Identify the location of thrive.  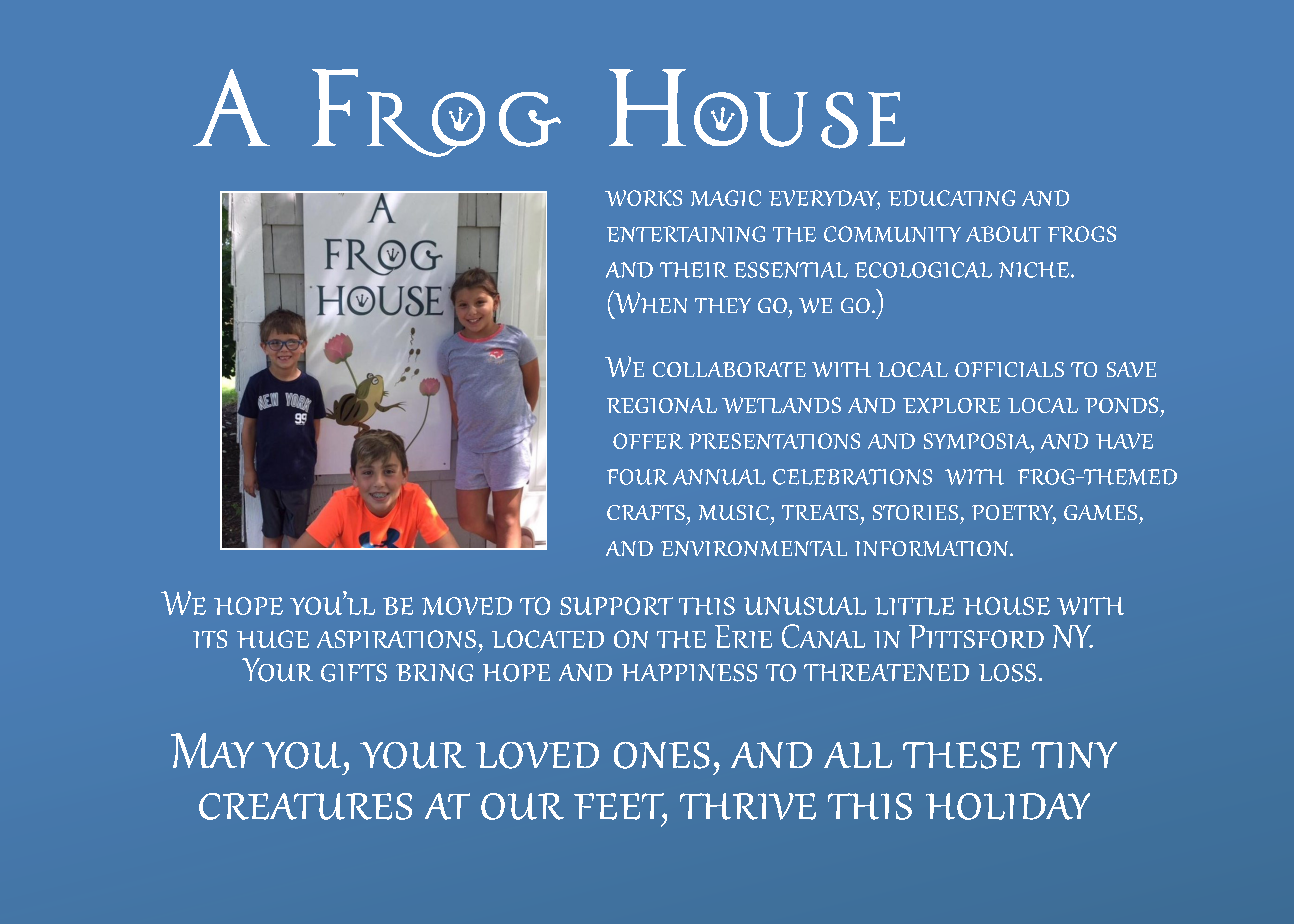
(748, 806).
